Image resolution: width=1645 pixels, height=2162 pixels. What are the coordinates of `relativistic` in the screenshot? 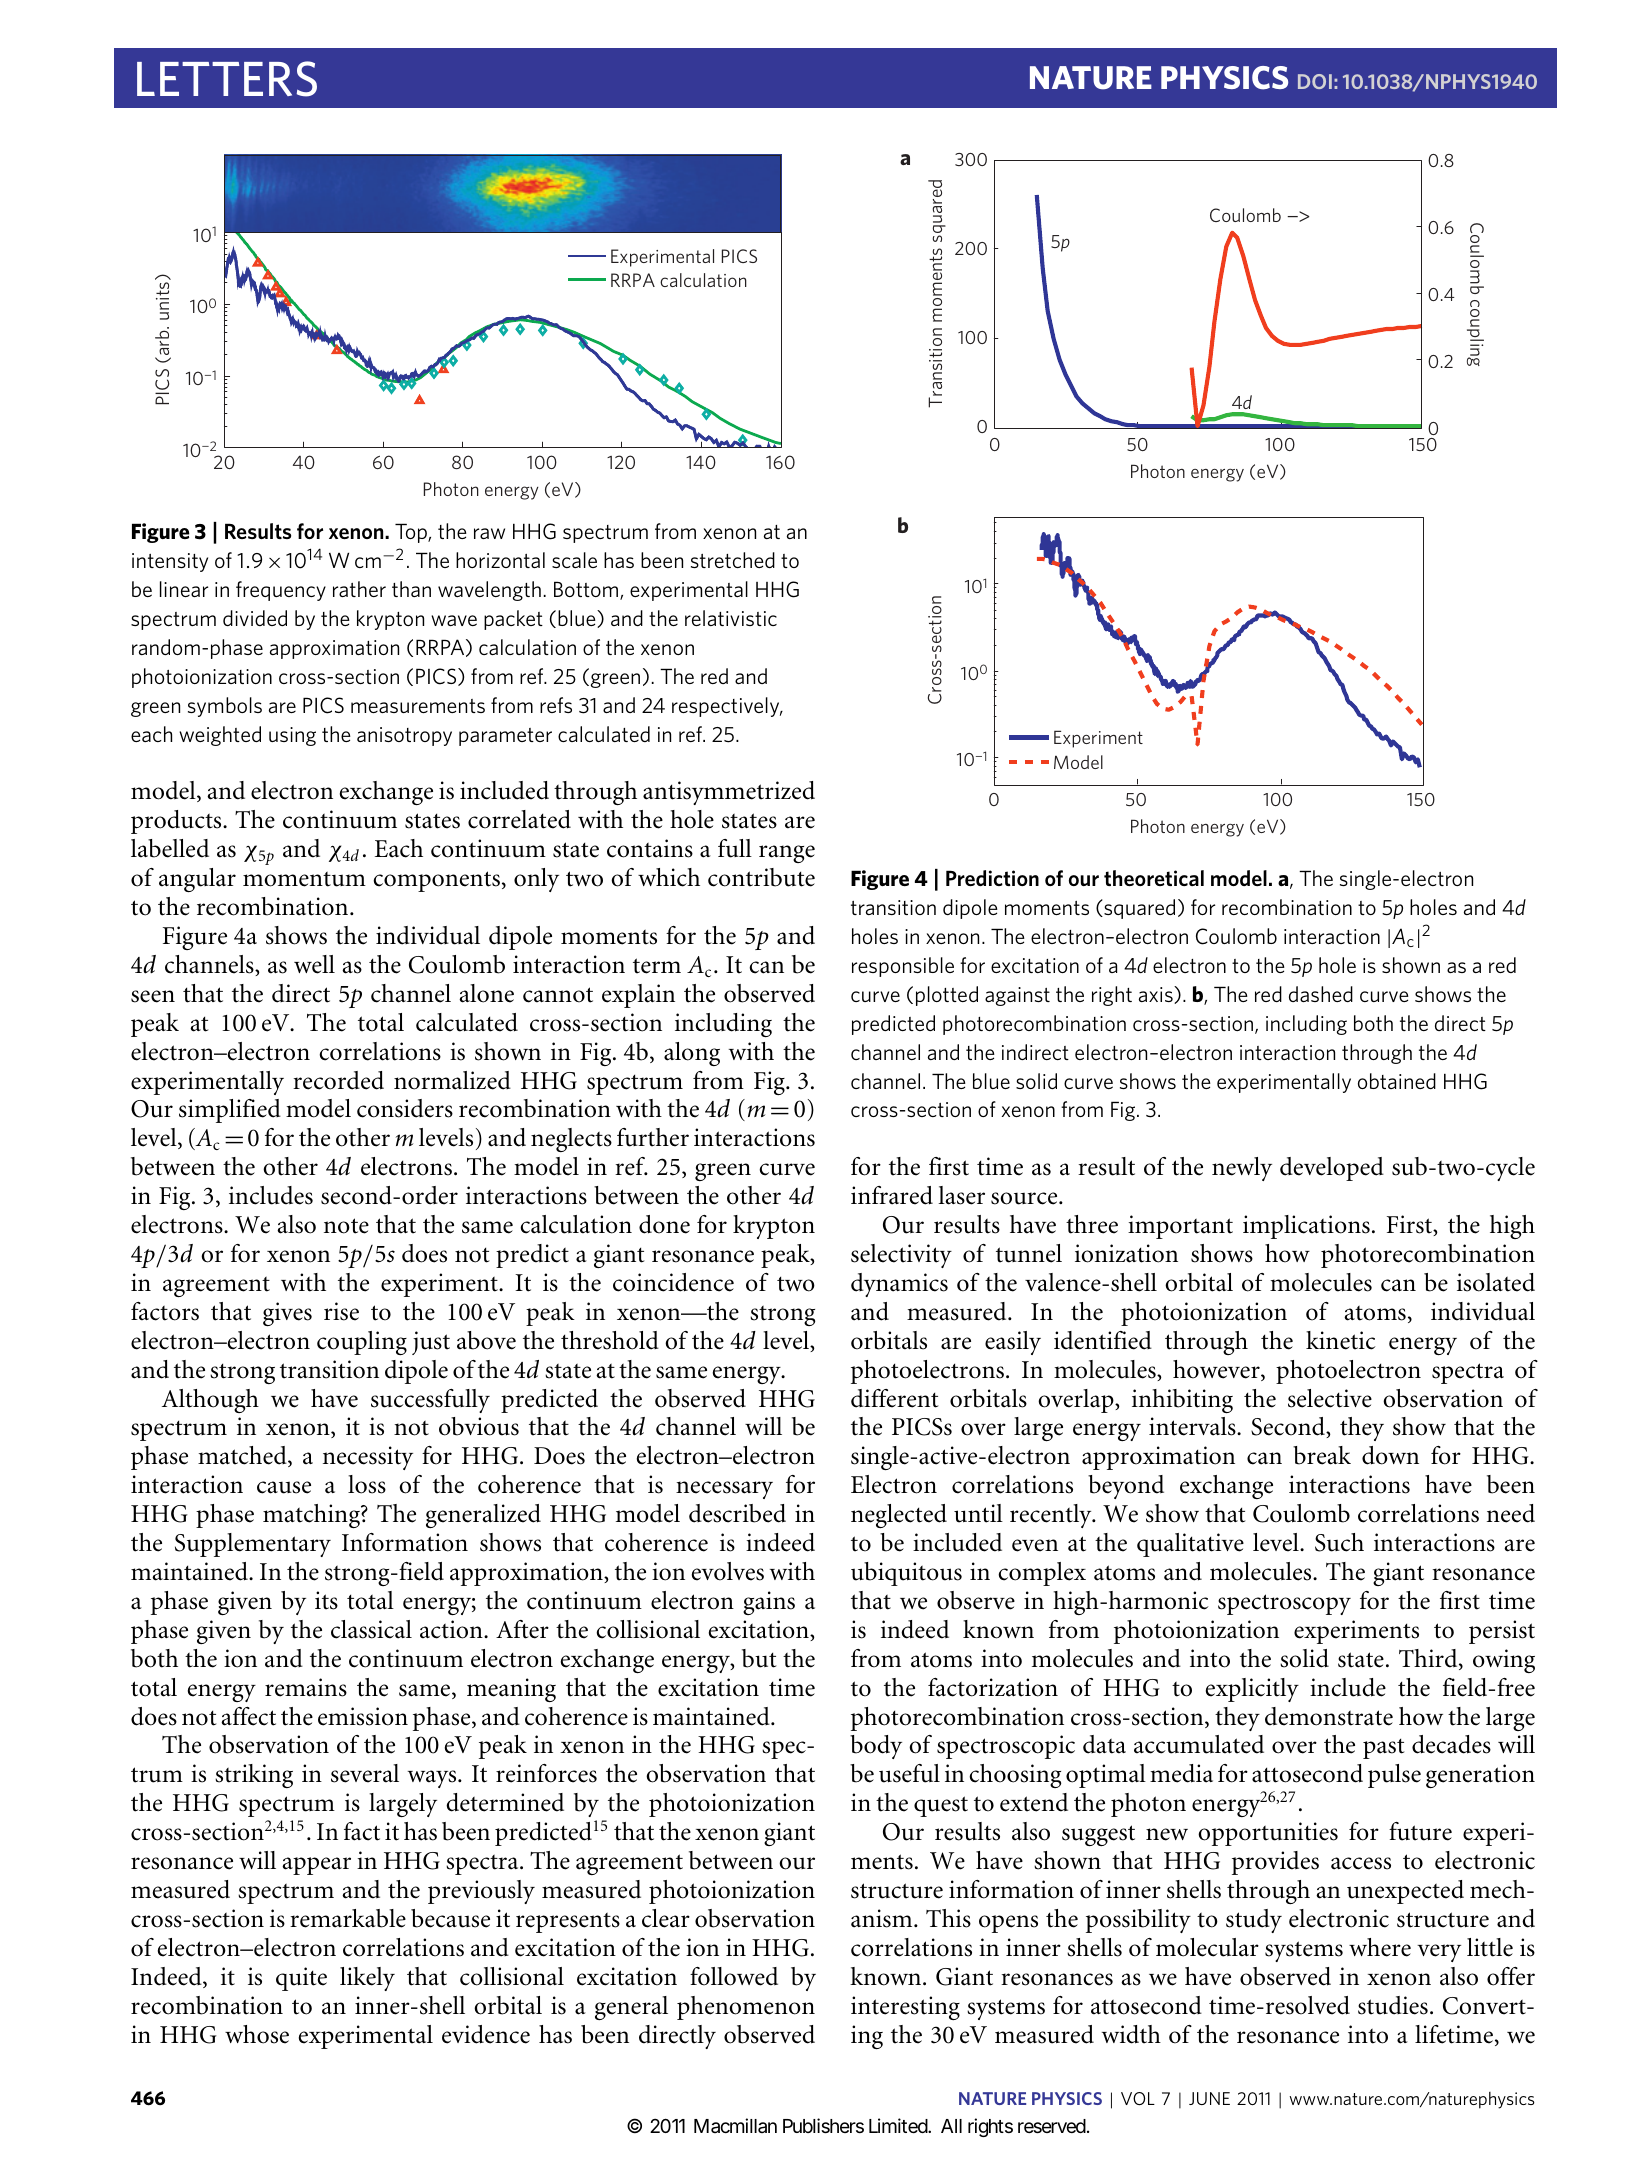 It's located at (731, 618).
